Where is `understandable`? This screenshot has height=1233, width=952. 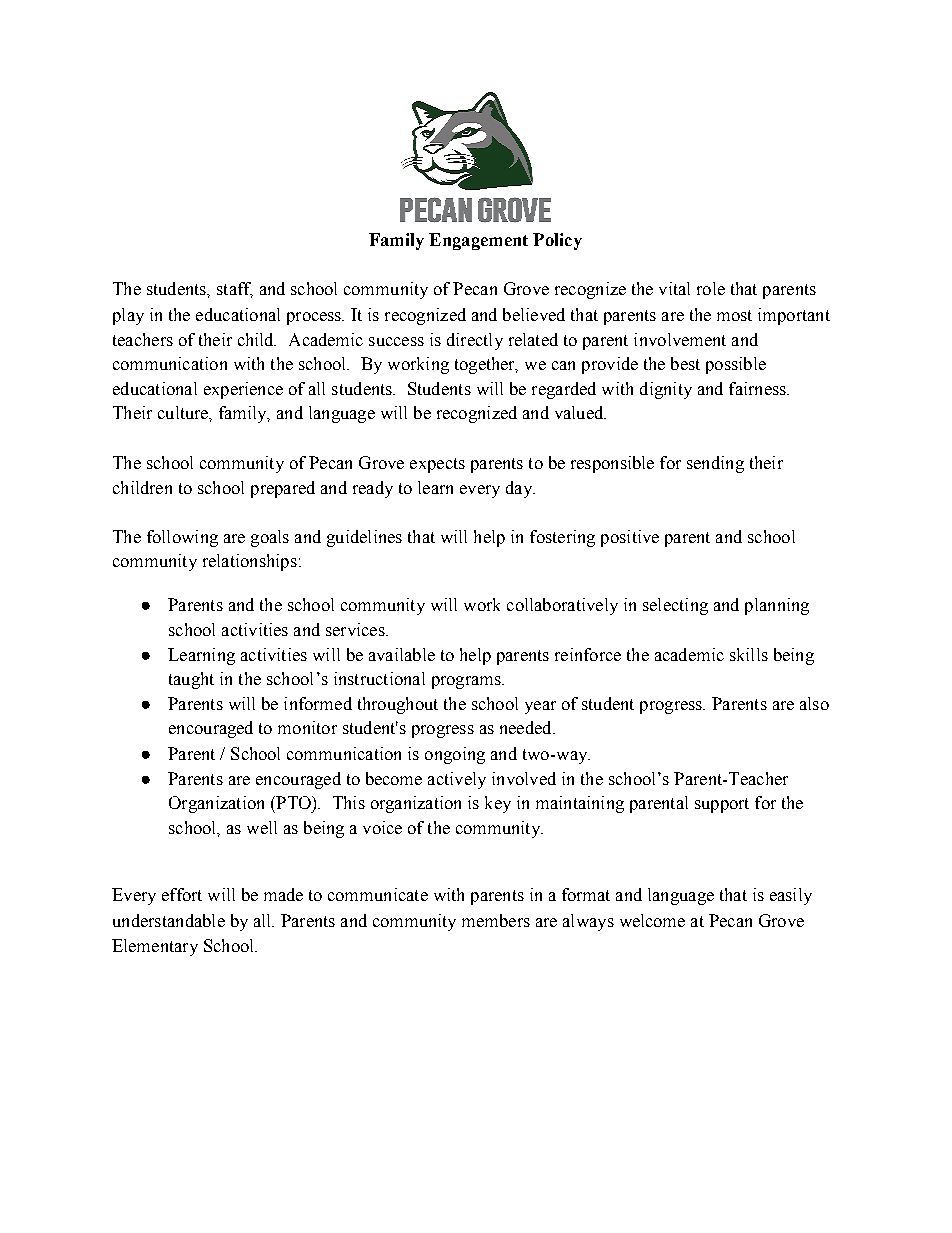 understandable is located at coordinates (169, 920).
